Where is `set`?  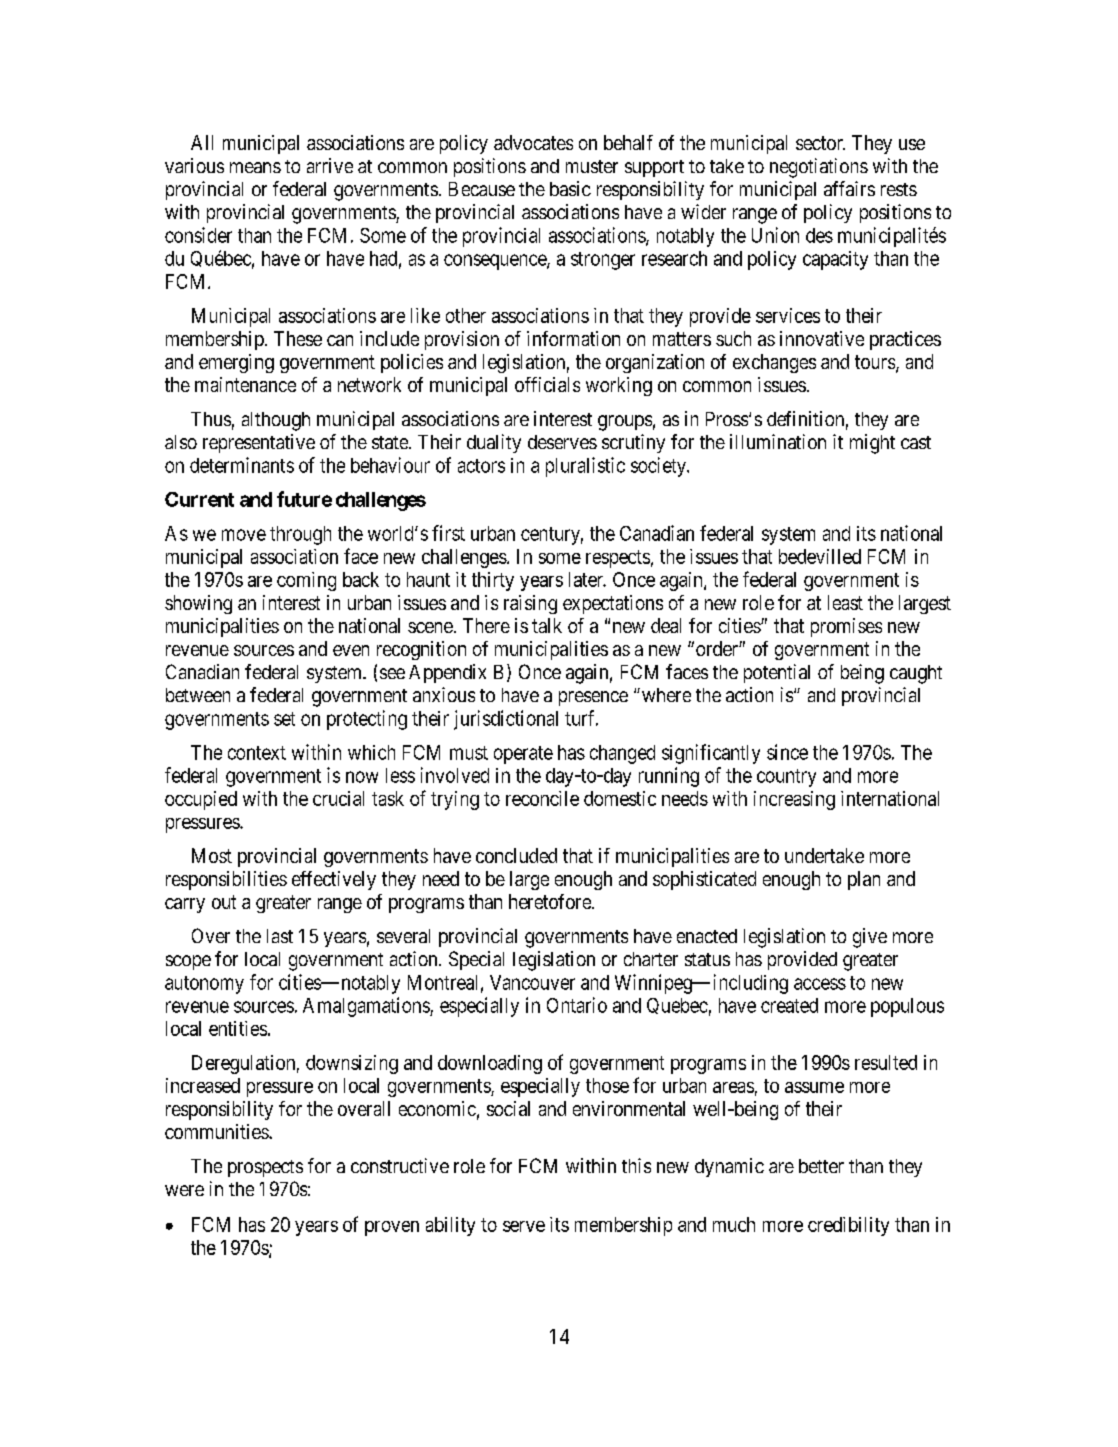
set is located at coordinates (284, 719).
